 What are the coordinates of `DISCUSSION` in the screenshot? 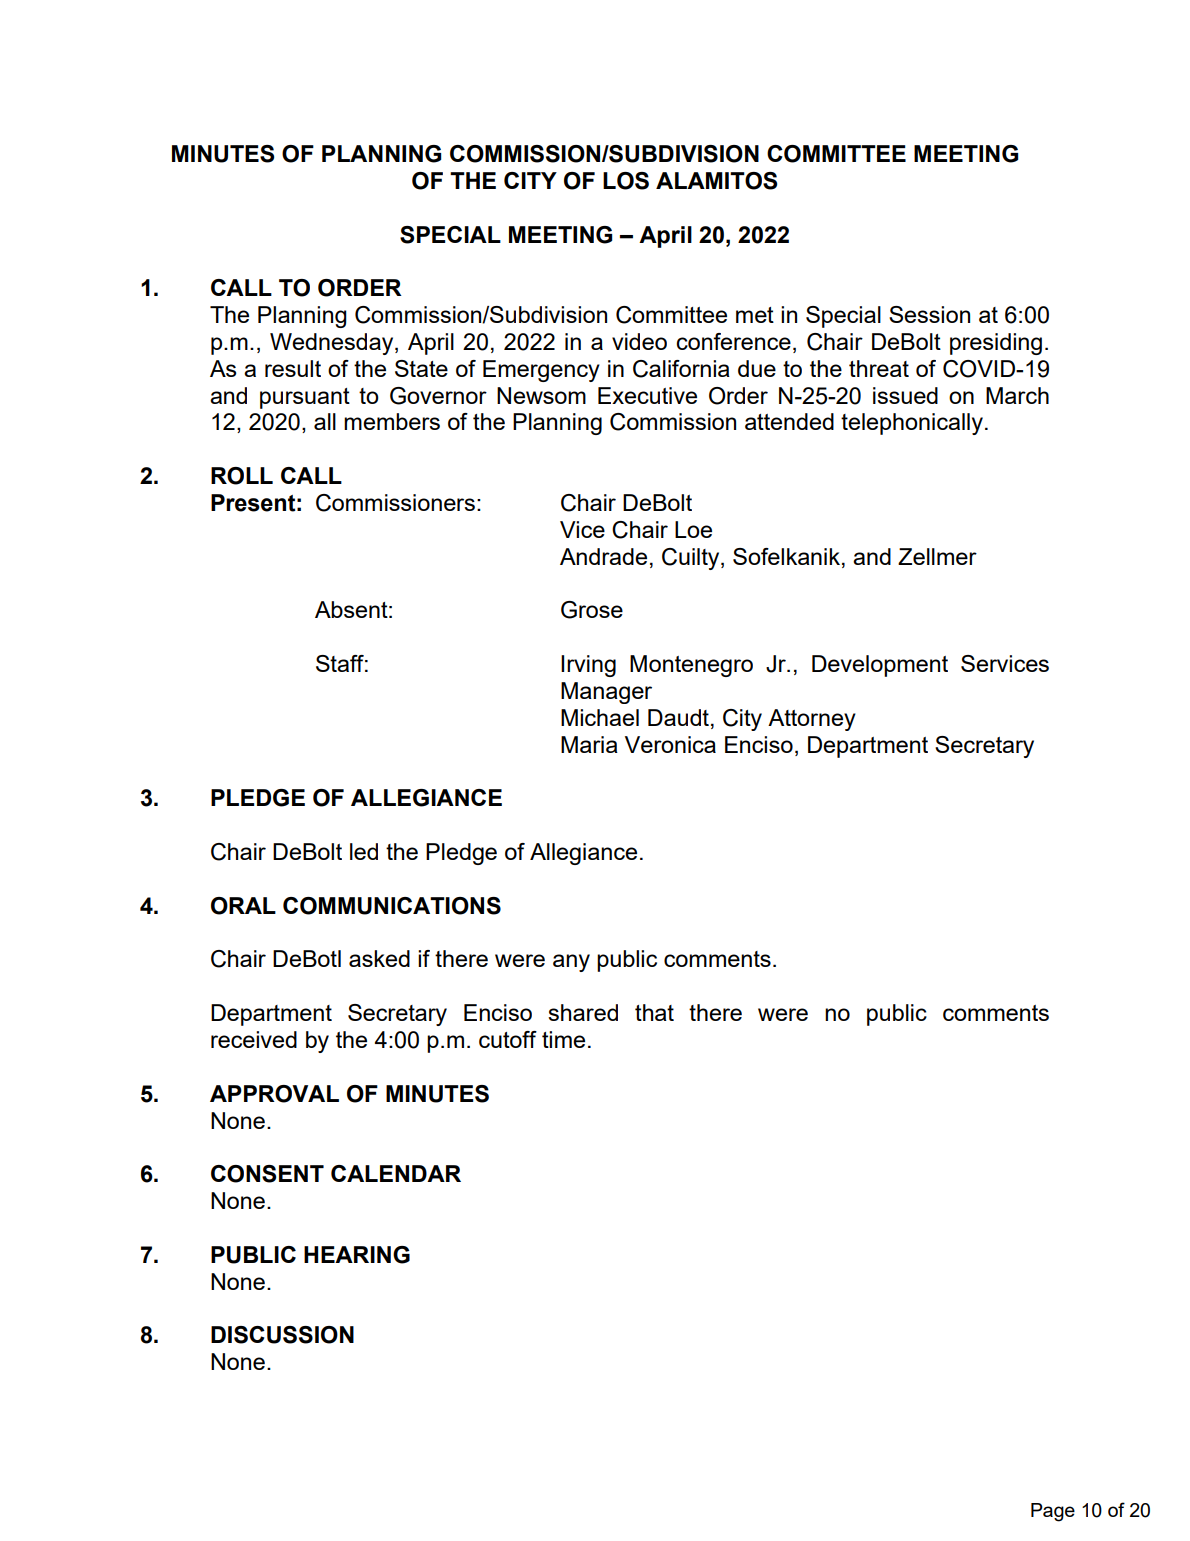 It's located at (282, 1335).
